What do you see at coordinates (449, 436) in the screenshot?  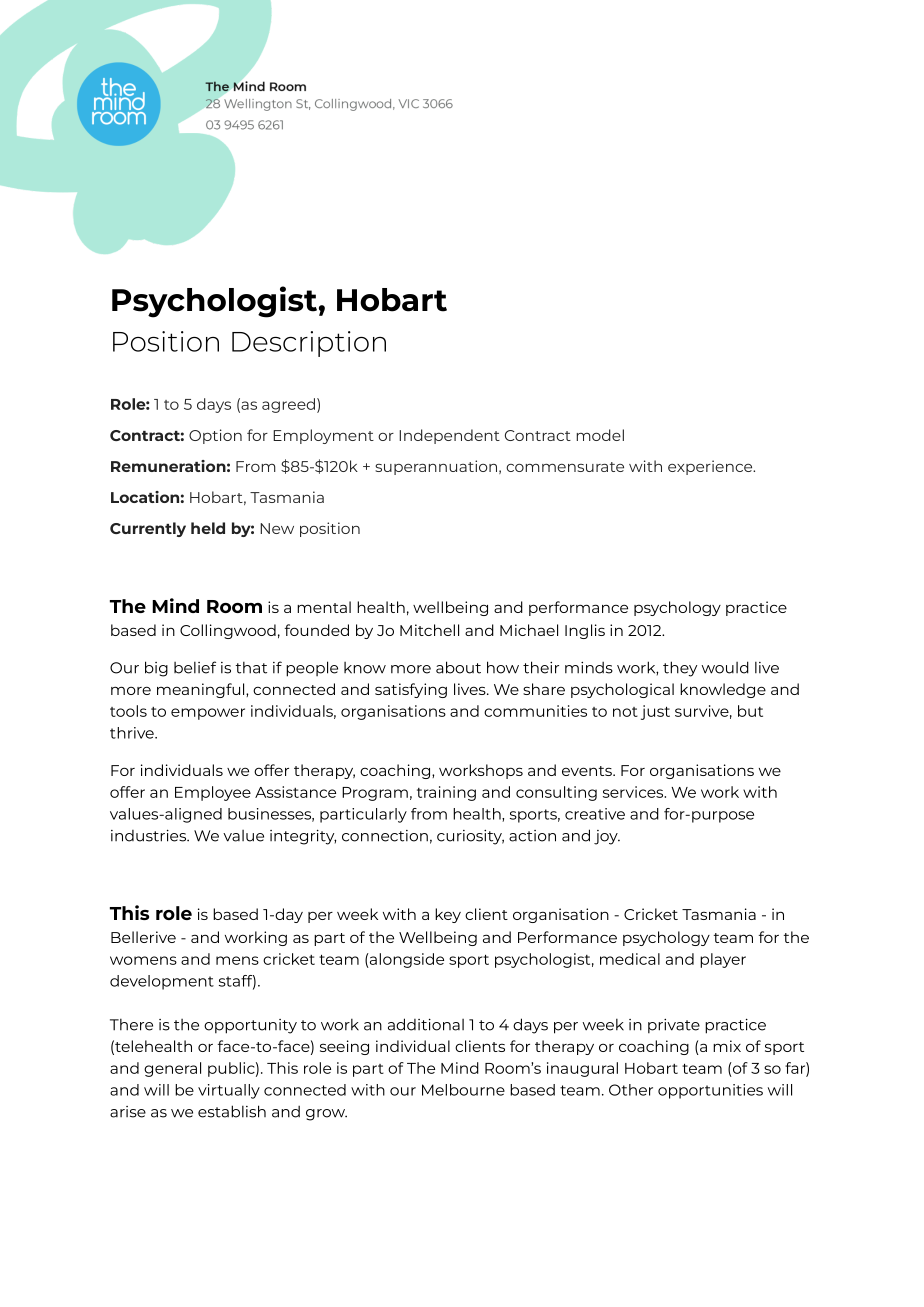 I see `Independent` at bounding box center [449, 436].
